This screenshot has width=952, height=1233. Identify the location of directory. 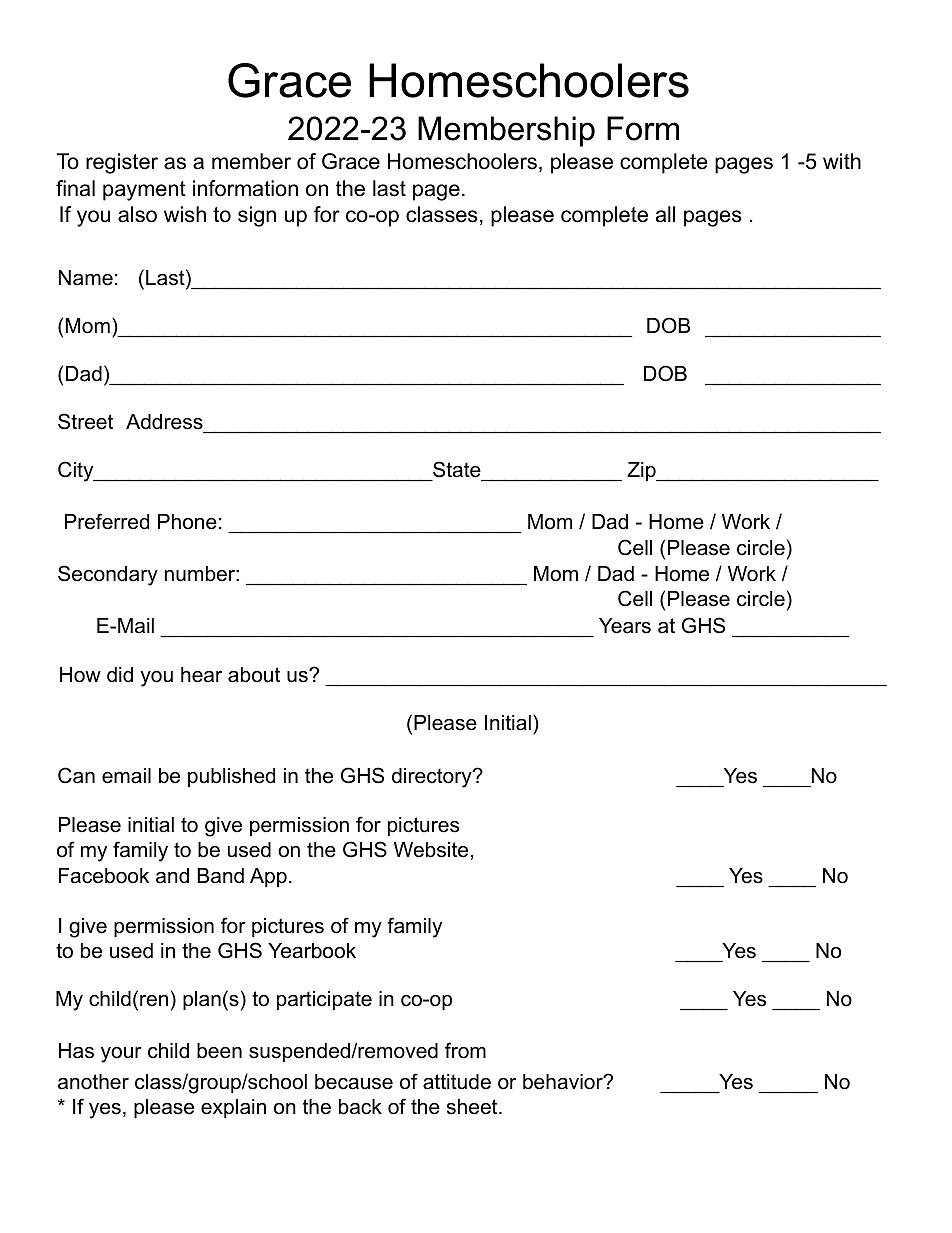
(433, 778).
